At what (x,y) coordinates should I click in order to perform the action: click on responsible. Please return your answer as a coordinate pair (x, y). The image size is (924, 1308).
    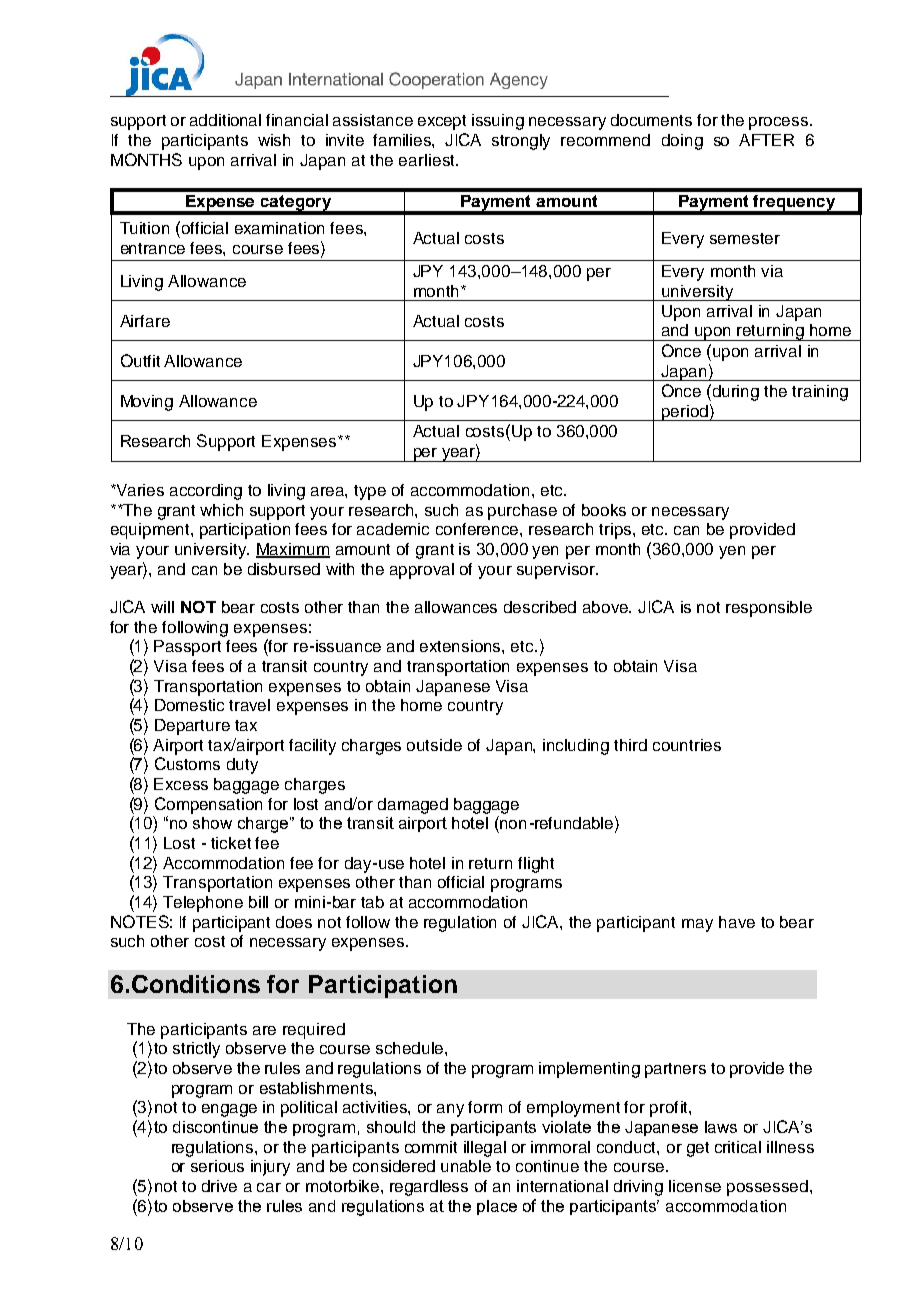
    Looking at the image, I should click on (769, 609).
